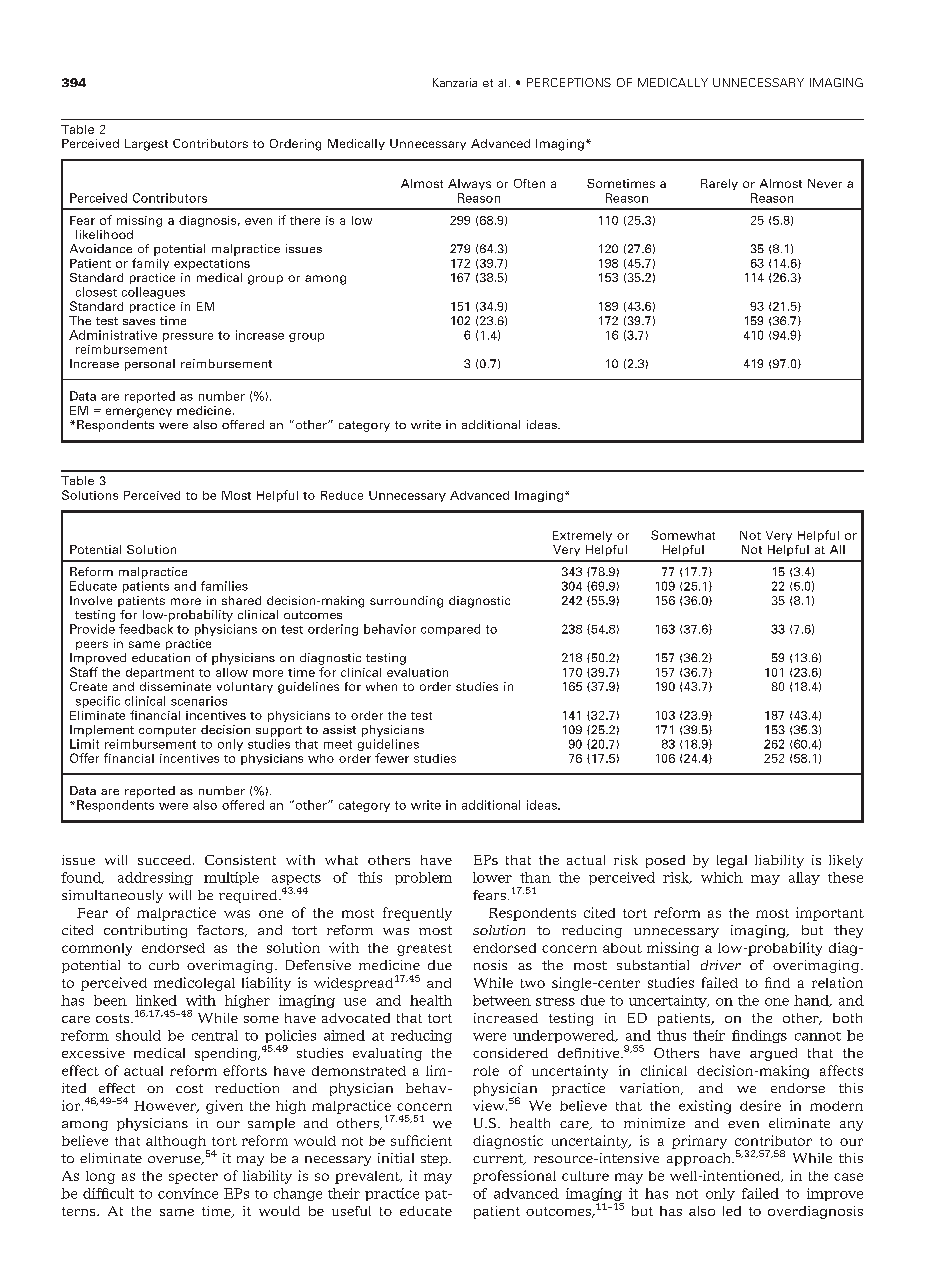 The image size is (952, 1275). Describe the element at coordinates (435, 1160) in the screenshot. I see `step` at that location.
